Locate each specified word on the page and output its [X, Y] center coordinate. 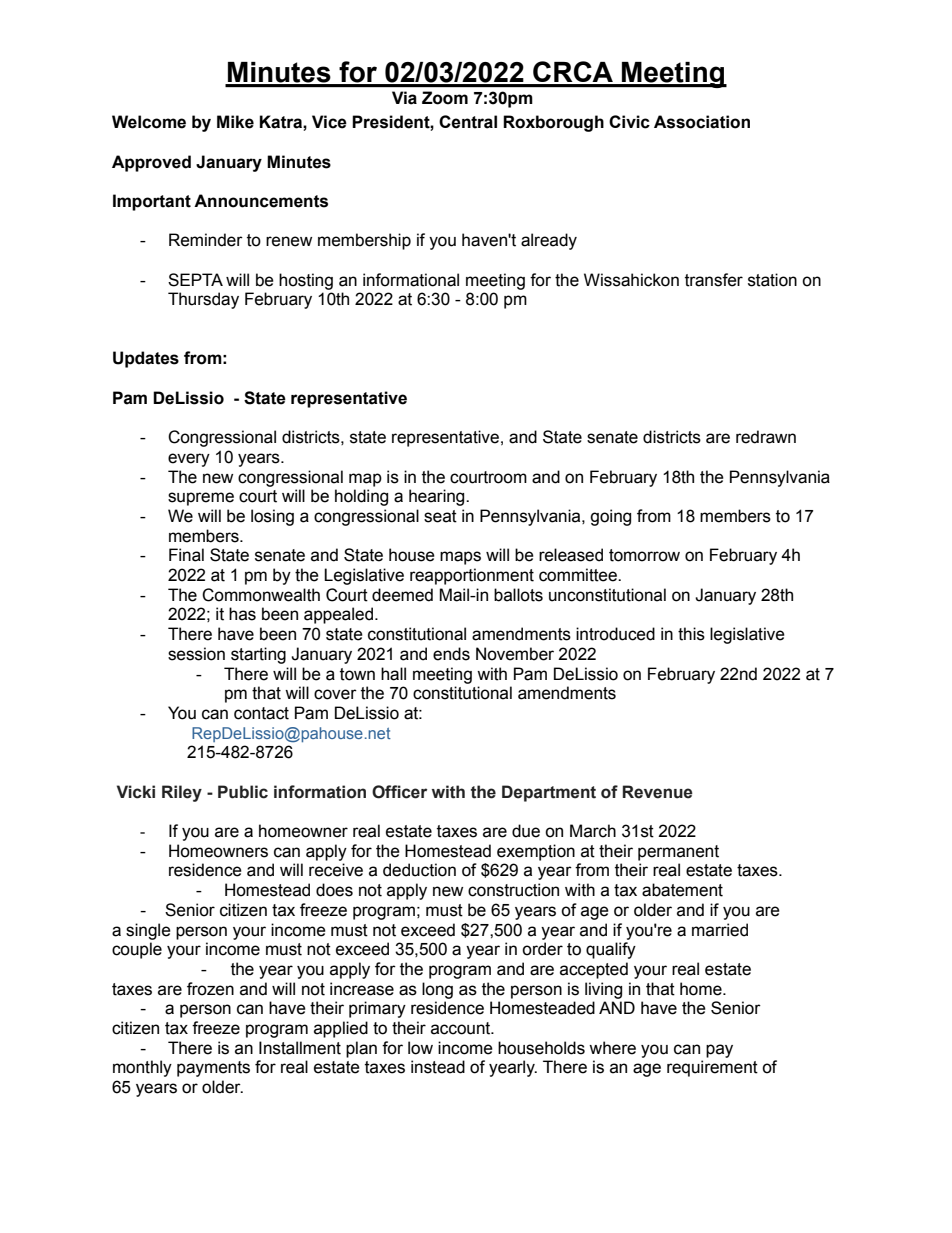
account [462, 1028]
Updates [146, 359]
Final [186, 555]
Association [702, 122]
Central [468, 122]
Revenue [658, 792]
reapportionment [472, 576]
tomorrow [644, 555]
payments [213, 1069]
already [549, 241]
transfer [714, 280]
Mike [235, 122]
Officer [399, 792]
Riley [182, 793]
